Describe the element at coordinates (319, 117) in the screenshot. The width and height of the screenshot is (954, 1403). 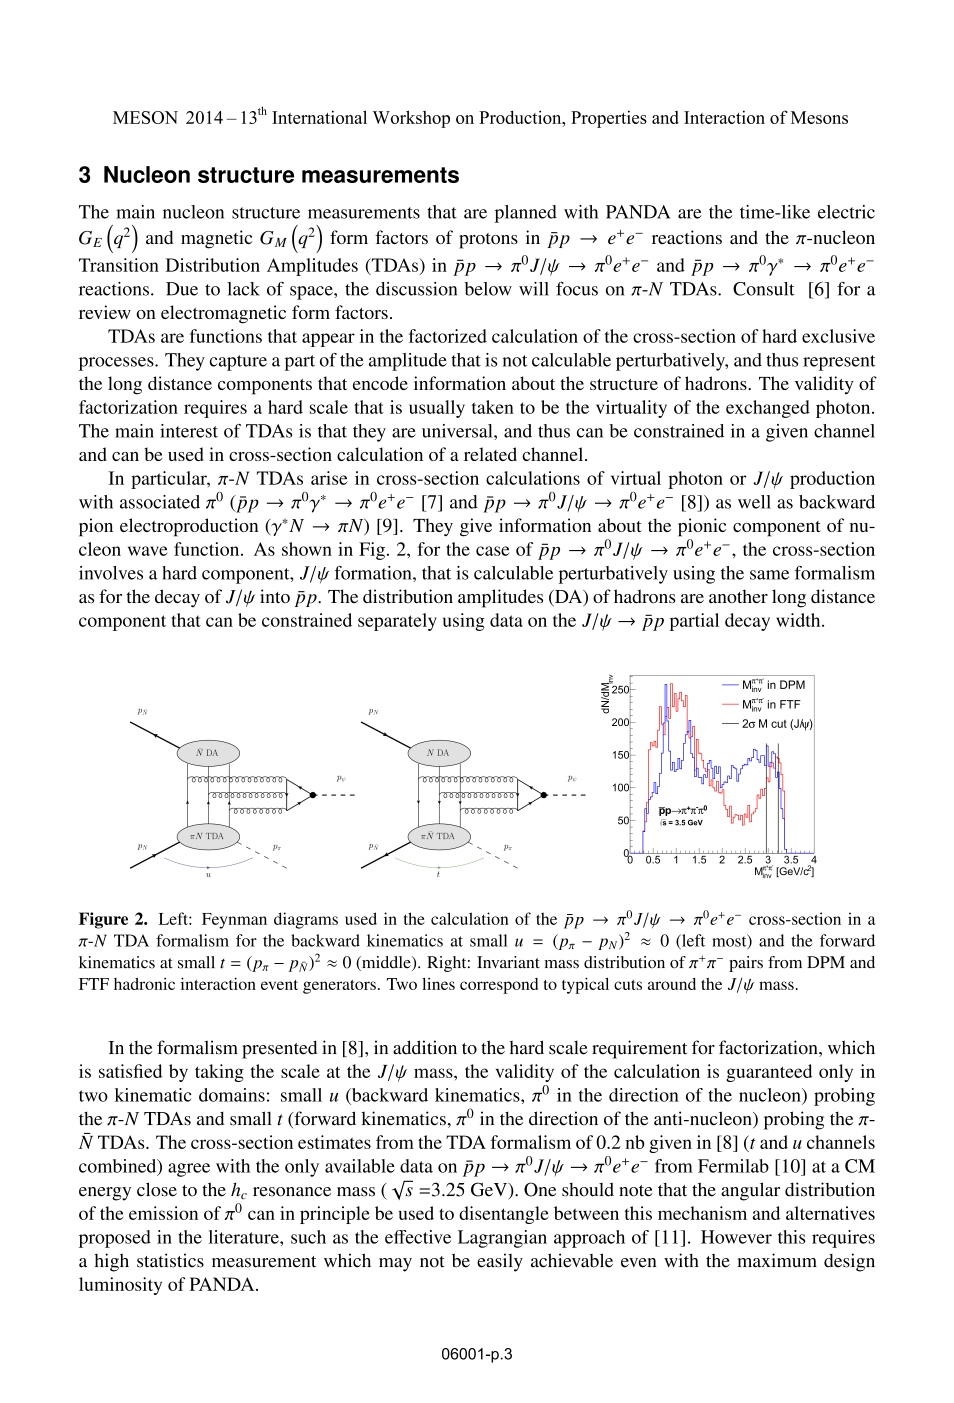
I see `International` at that location.
